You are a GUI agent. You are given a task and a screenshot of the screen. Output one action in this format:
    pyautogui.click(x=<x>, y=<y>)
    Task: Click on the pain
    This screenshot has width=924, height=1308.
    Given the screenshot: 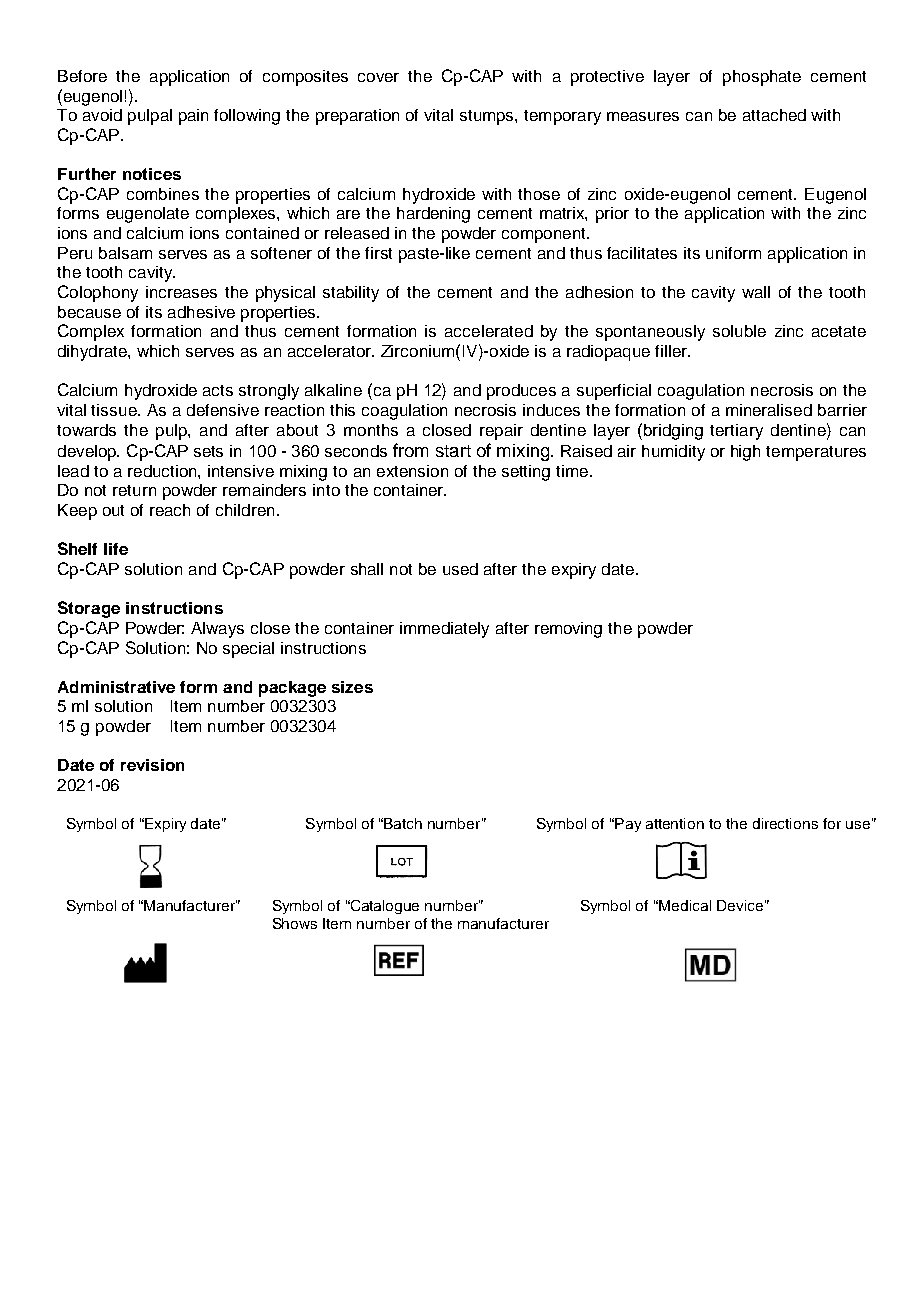 What is the action you would take?
    pyautogui.click(x=193, y=117)
